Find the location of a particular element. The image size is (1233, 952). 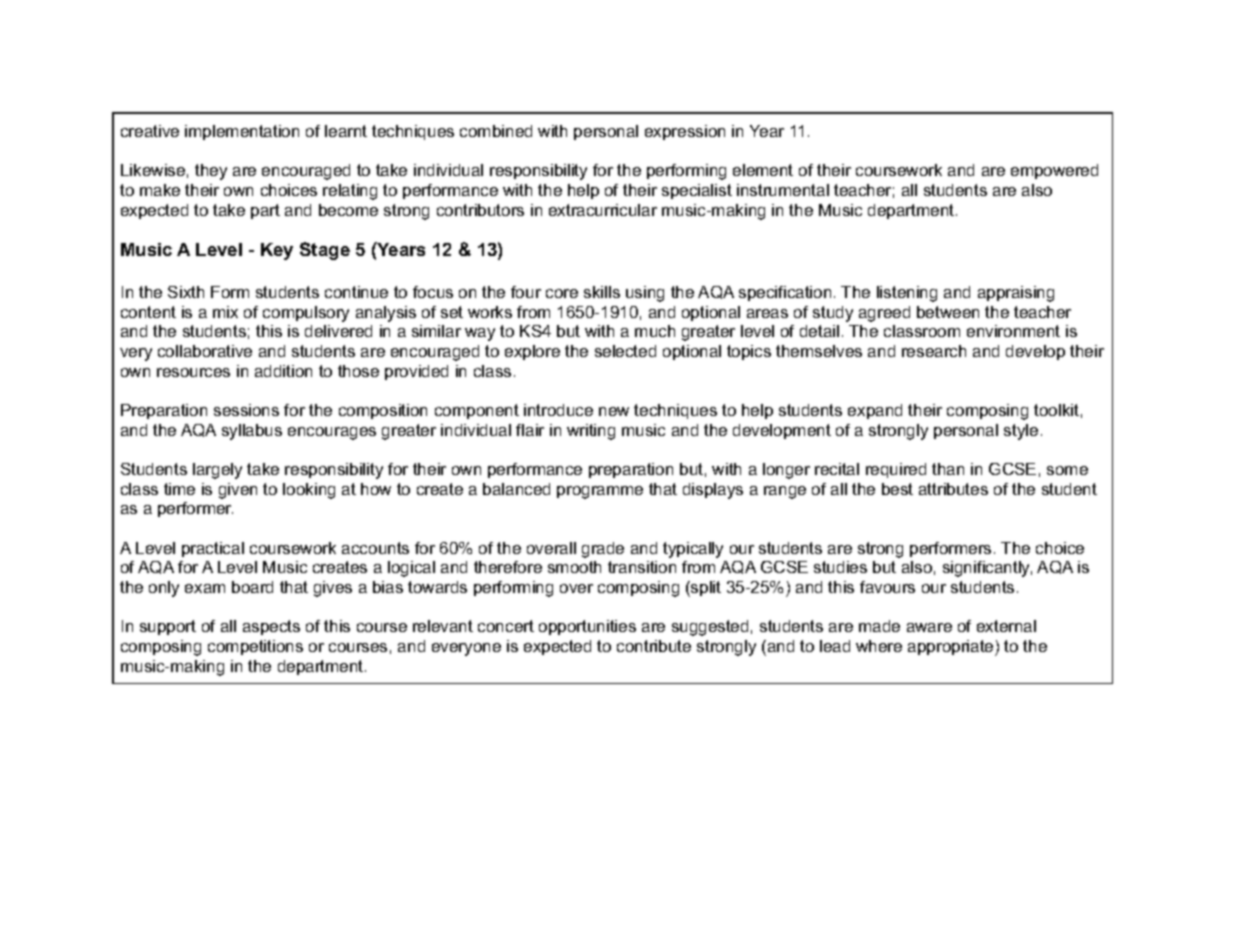

aspects is located at coordinates (271, 627).
